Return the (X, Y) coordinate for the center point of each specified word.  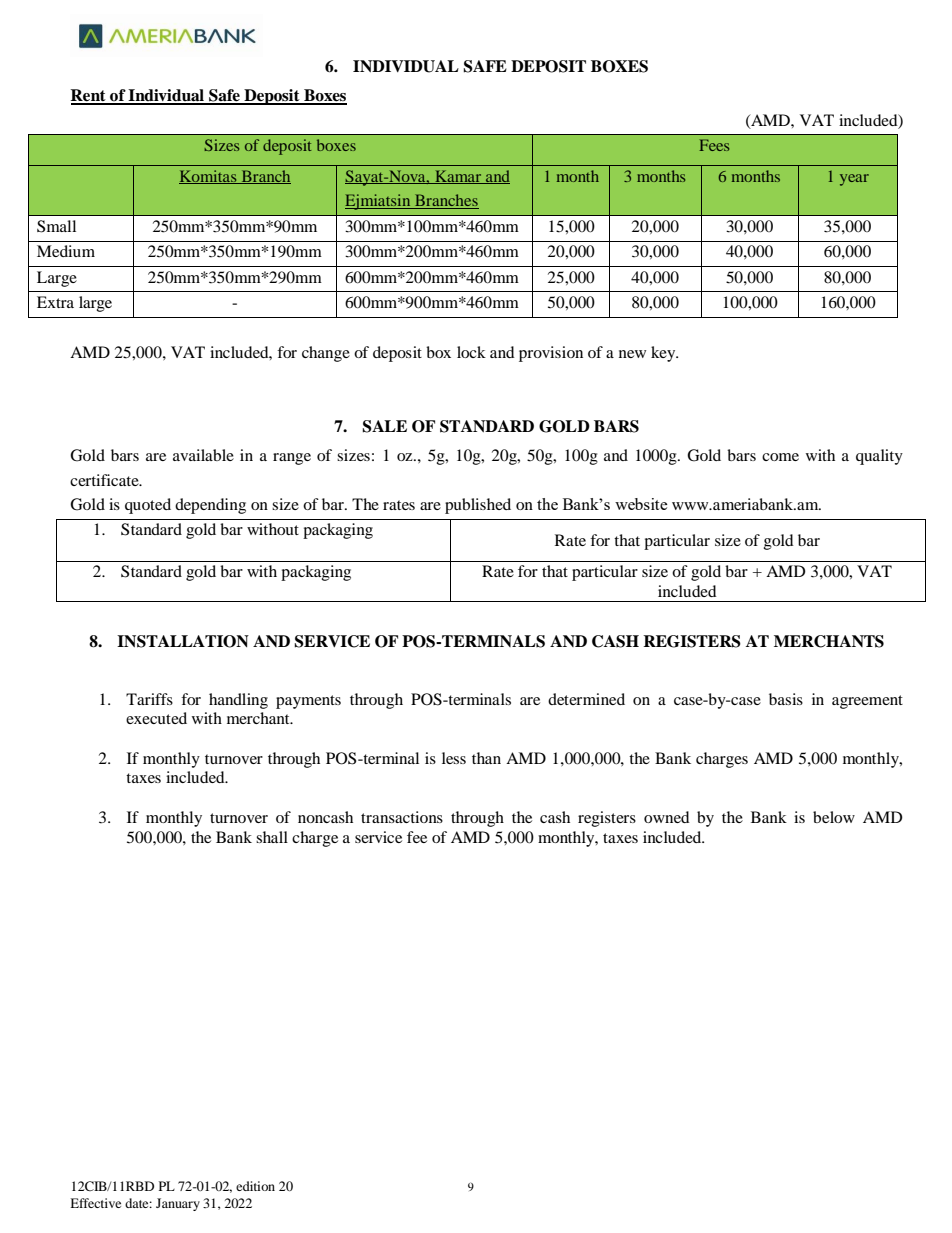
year (854, 180)
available (203, 455)
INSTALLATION (183, 641)
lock (471, 352)
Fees (714, 145)
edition (255, 1186)
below (834, 817)
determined (586, 699)
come (780, 457)
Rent (89, 96)
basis (786, 699)
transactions (402, 817)
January (178, 1204)
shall (272, 837)
